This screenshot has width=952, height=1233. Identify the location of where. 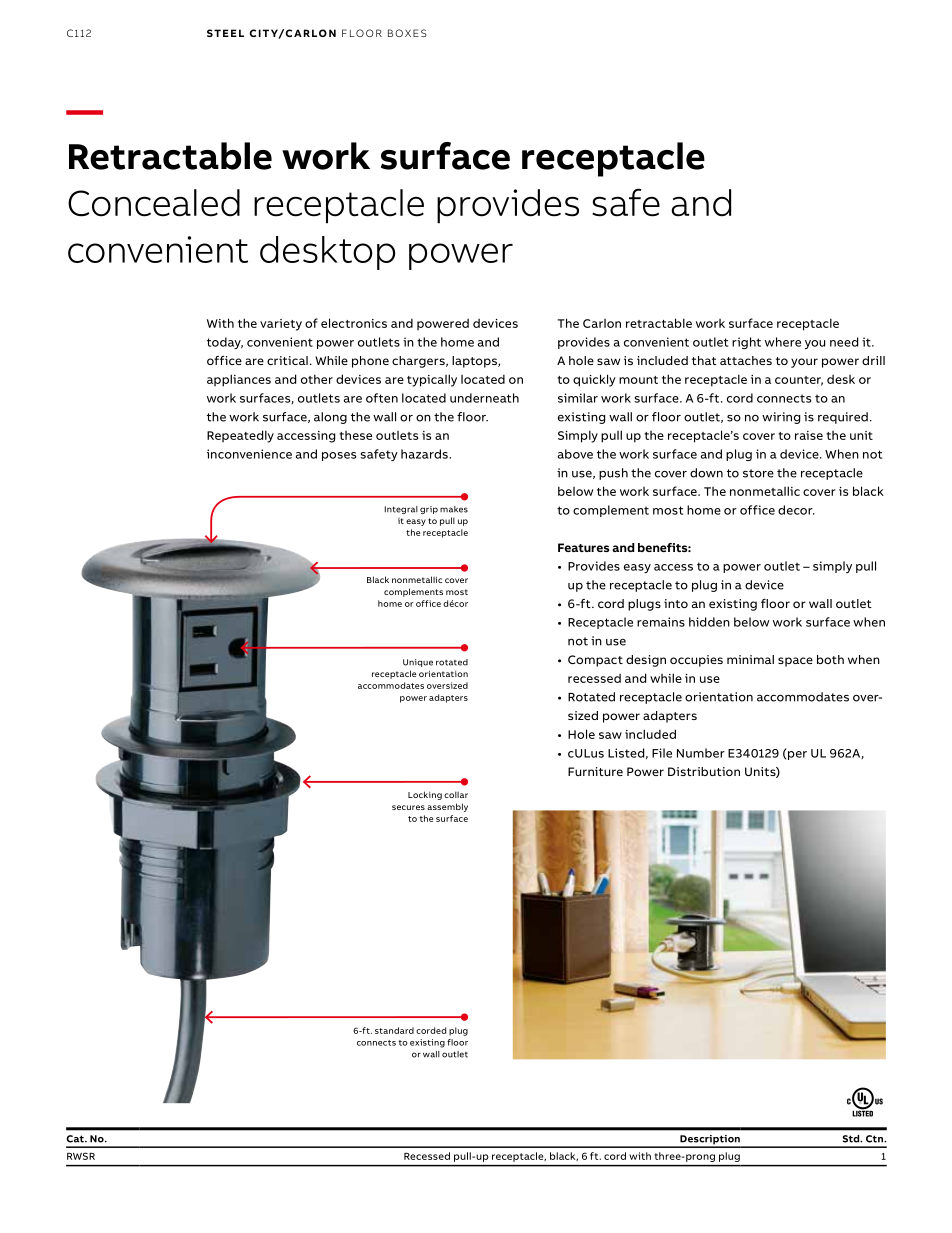
(783, 342).
